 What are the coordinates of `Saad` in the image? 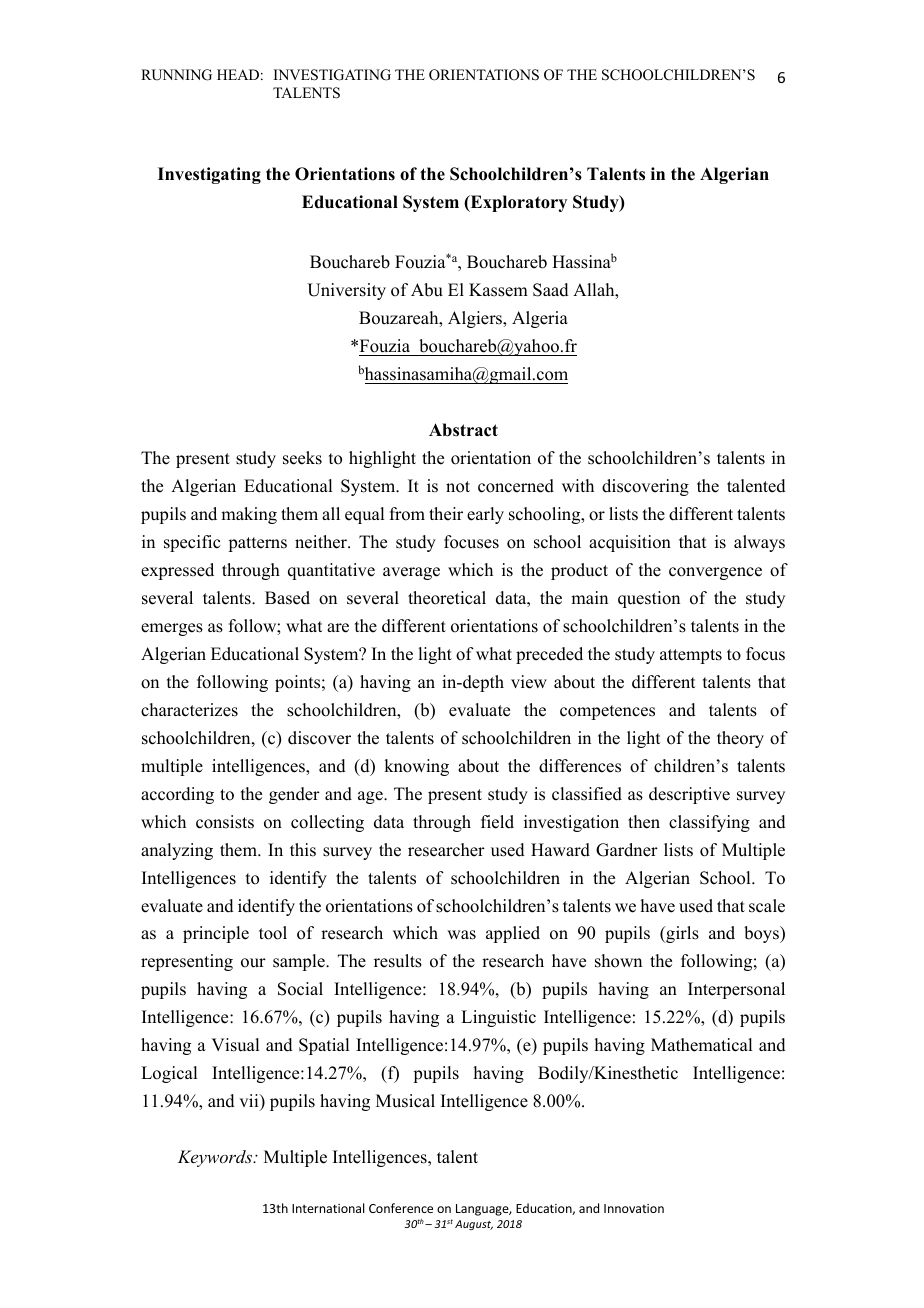 It's located at (551, 290).
